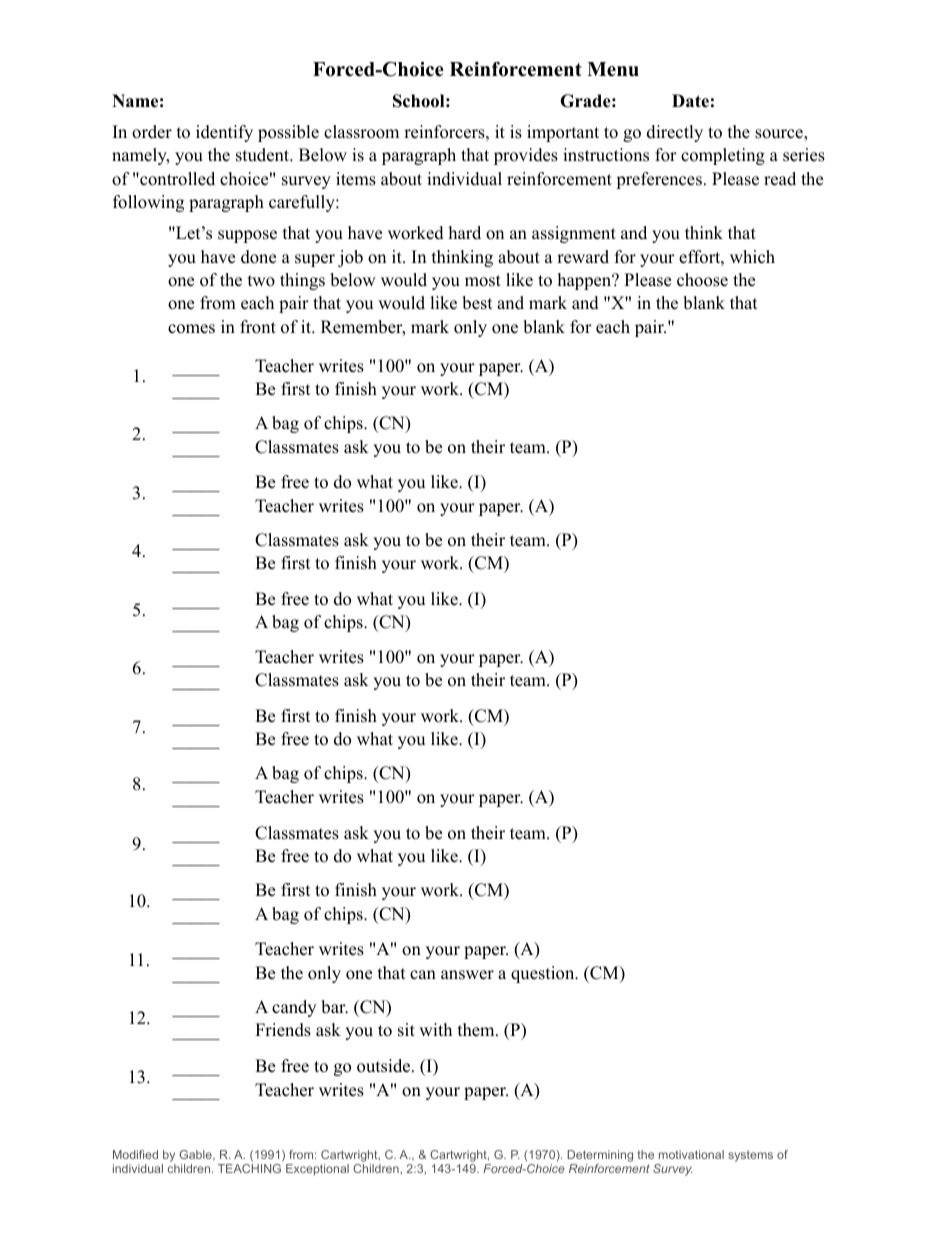 The height and width of the page is (1233, 952). What do you see at coordinates (702, 280) in the page?
I see `choose` at bounding box center [702, 280].
